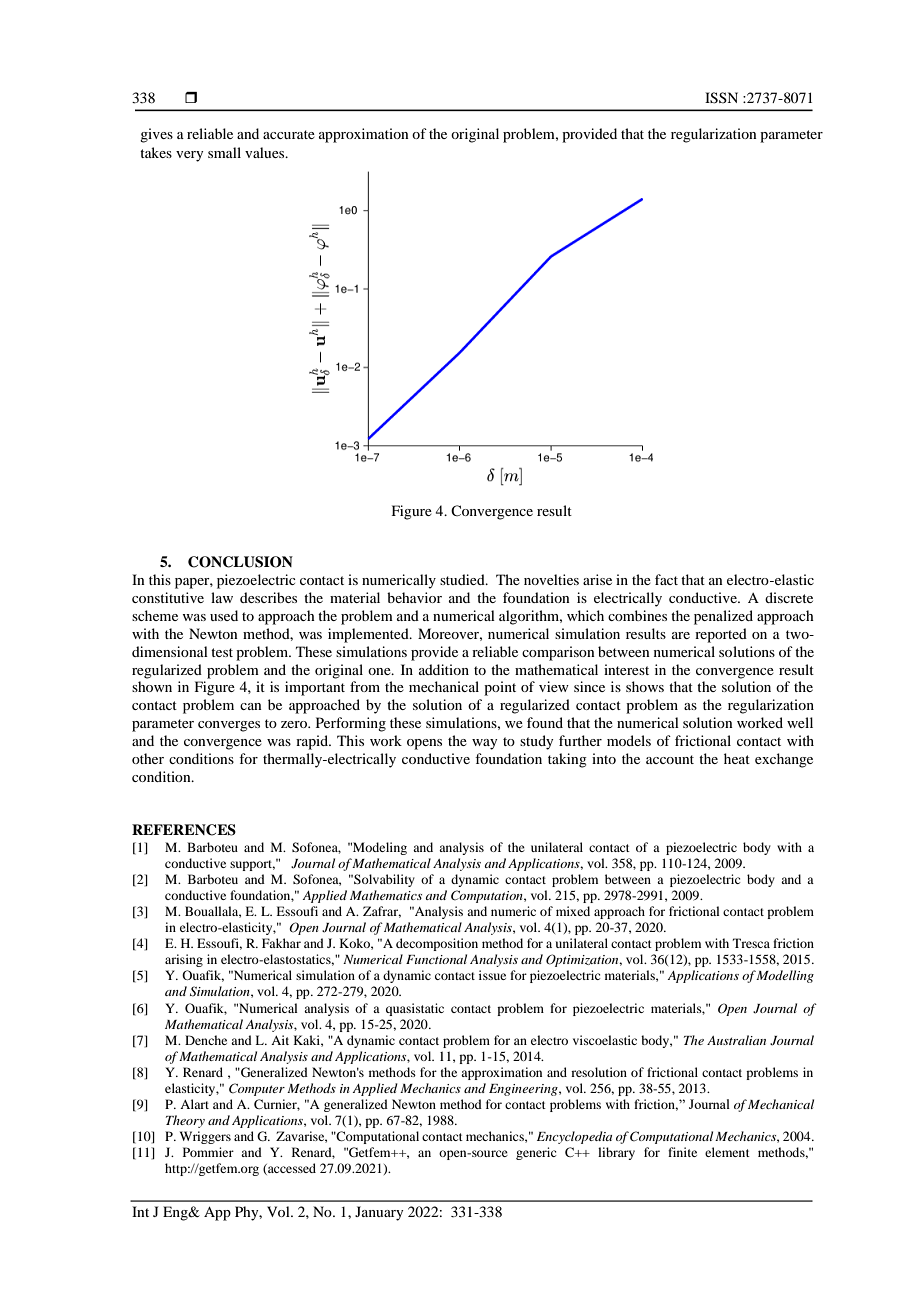  What do you see at coordinates (414, 597) in the screenshot?
I see `behavior` at bounding box center [414, 597].
